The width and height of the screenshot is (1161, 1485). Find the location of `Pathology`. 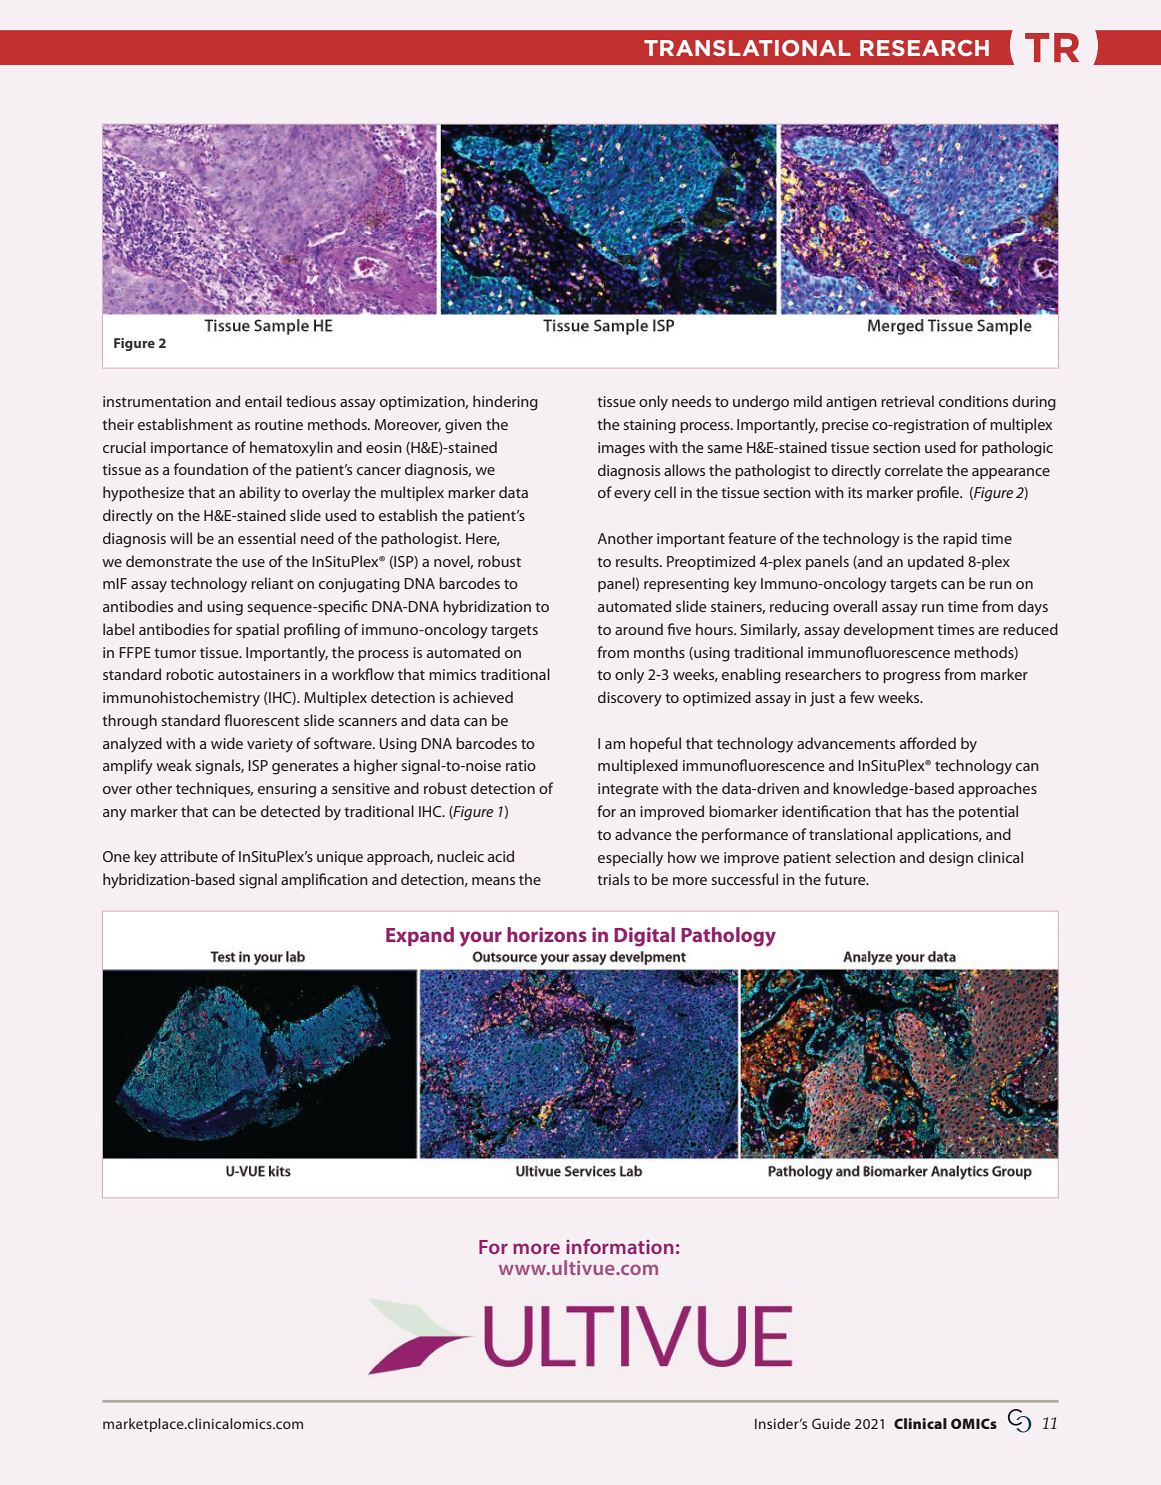

Pathology is located at coordinates (728, 937).
